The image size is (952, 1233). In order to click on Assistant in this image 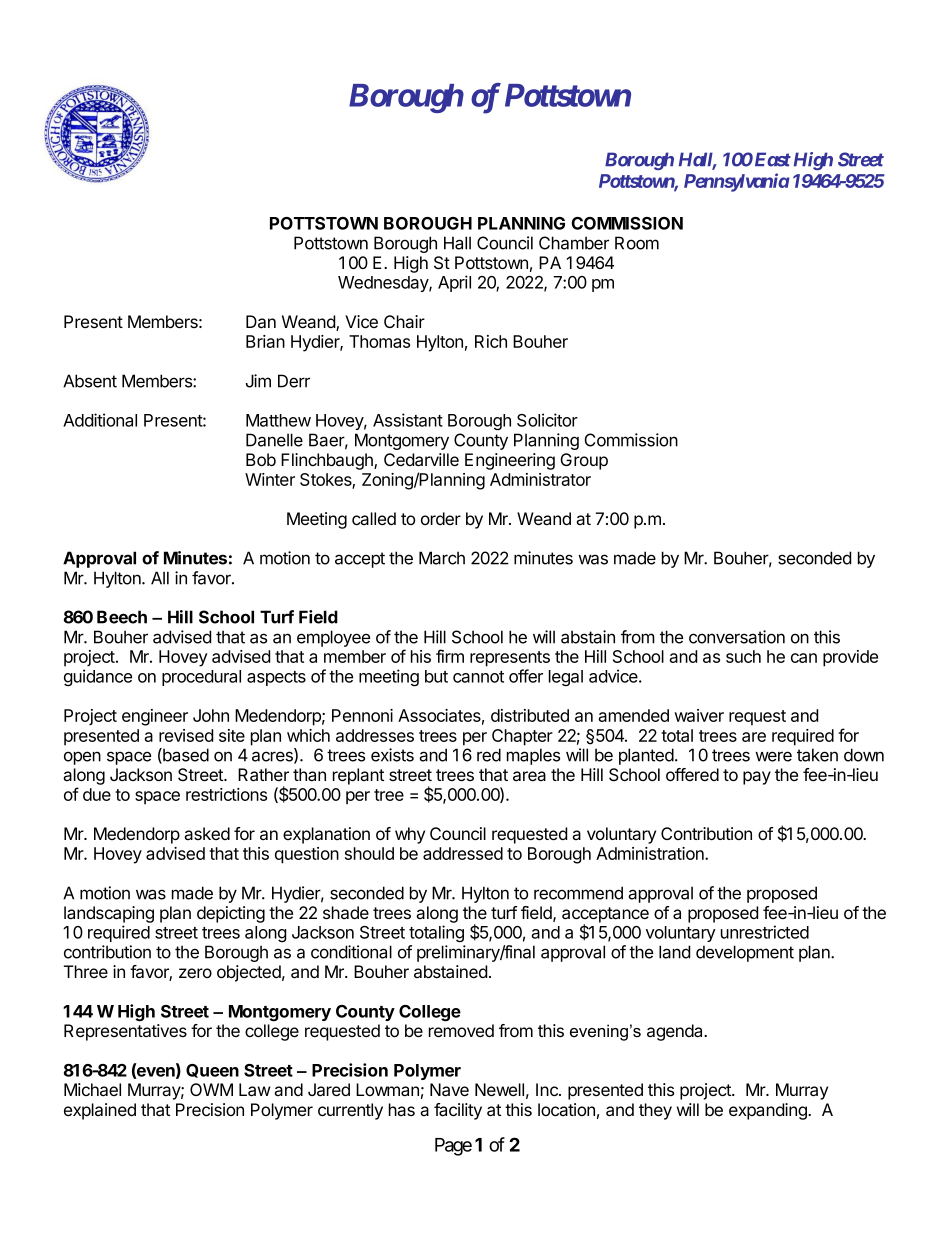, I will do `click(408, 420)`.
